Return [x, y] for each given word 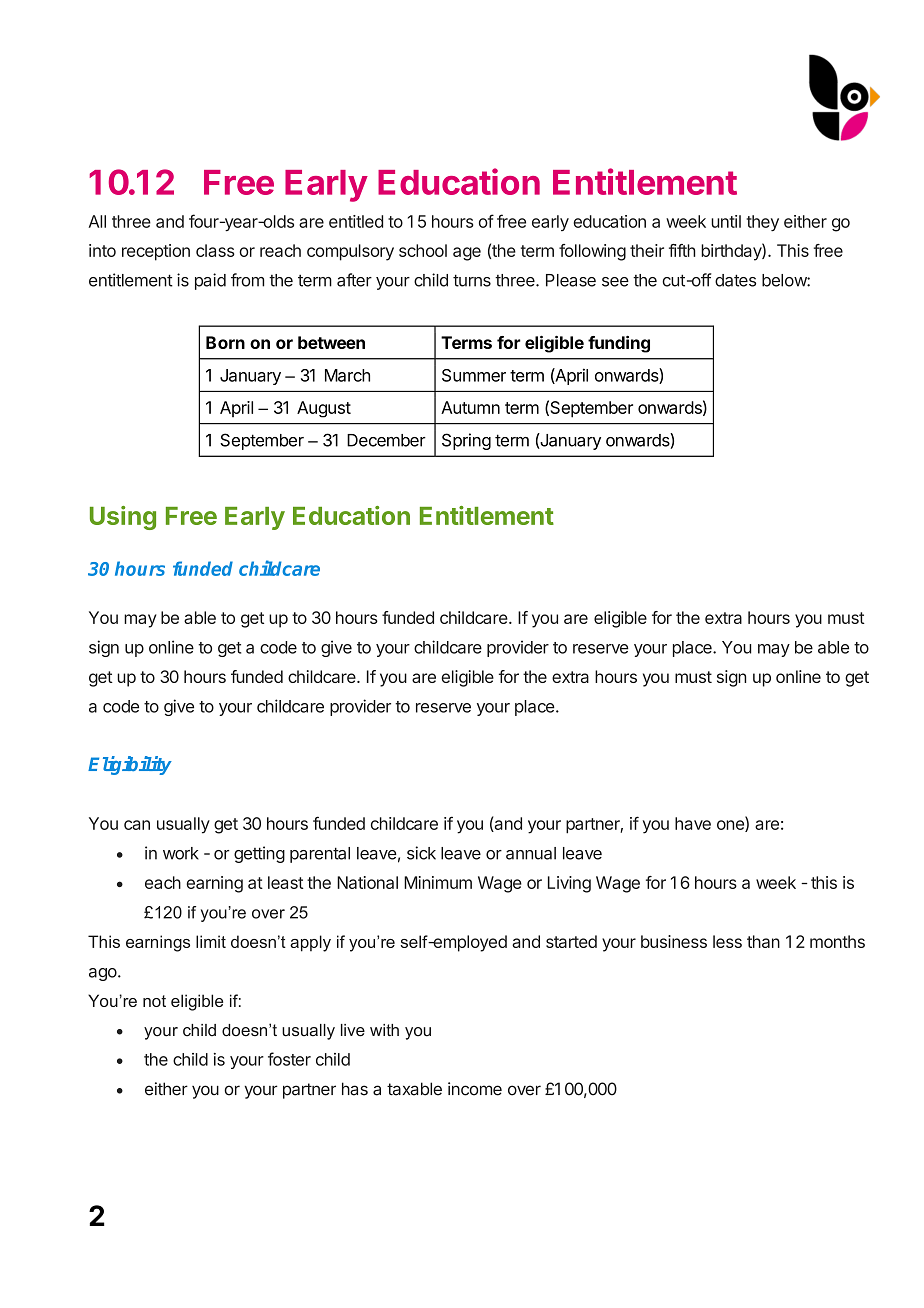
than [763, 941]
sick [421, 853]
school [423, 250]
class [215, 250]
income [475, 1089]
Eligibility [130, 765]
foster [289, 1059]
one [731, 826]
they [763, 223]
